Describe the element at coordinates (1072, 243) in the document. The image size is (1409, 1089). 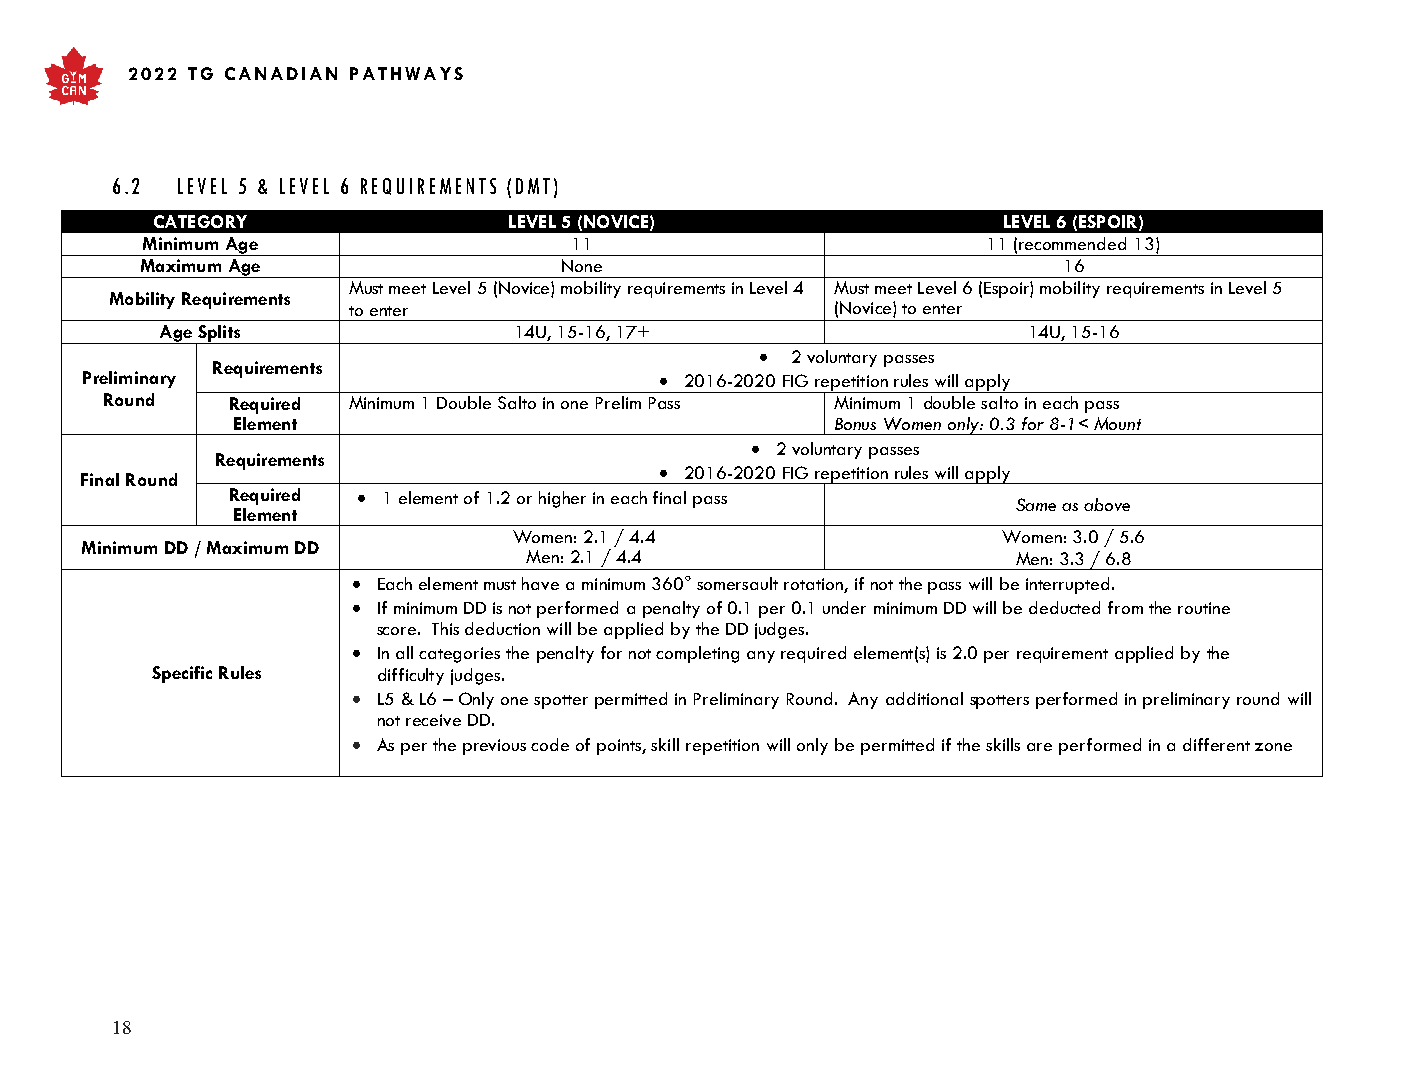
I see `recommended` at that location.
